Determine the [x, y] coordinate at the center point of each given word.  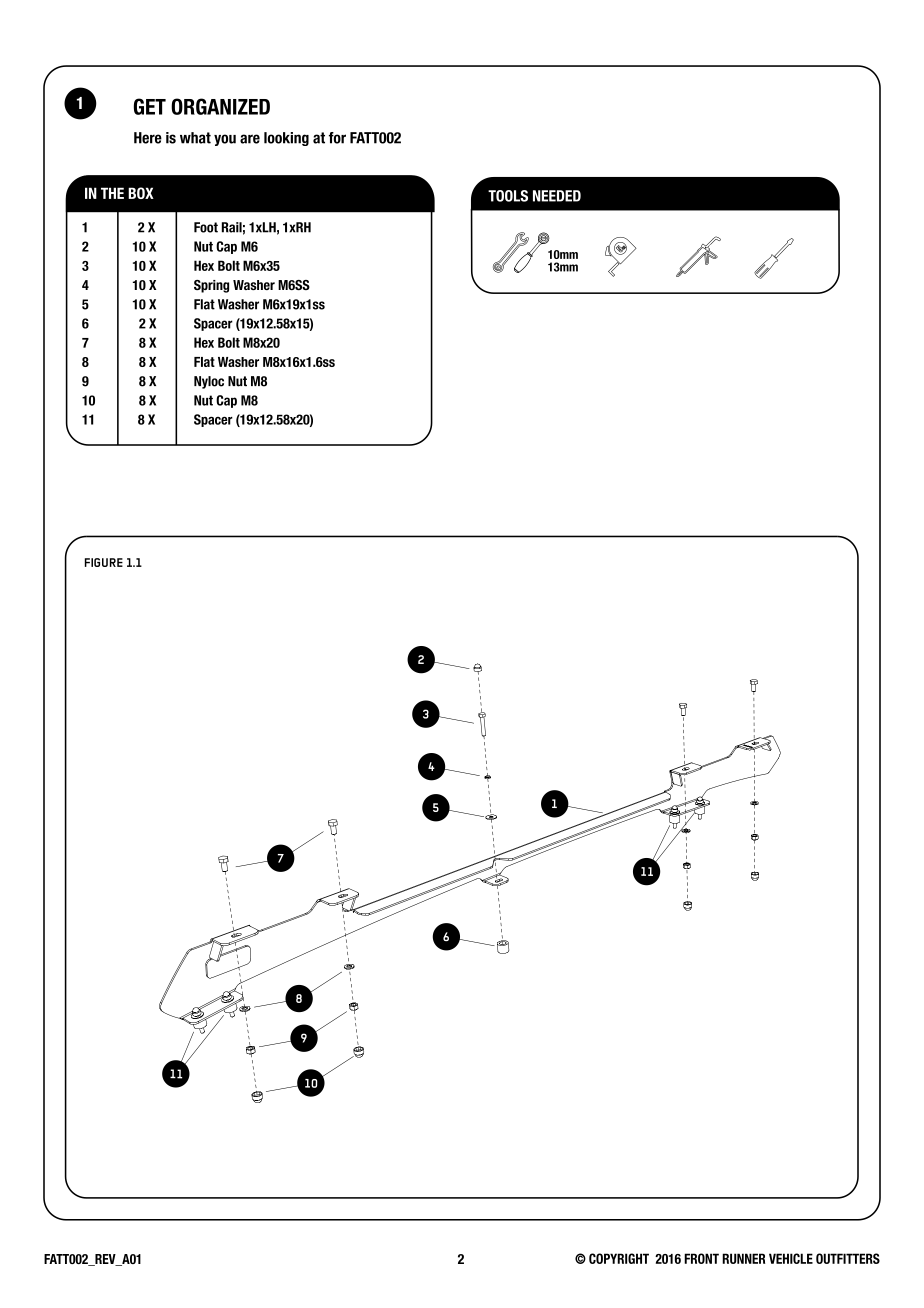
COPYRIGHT [619, 1258]
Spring [211, 286]
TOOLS [508, 196]
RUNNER [743, 1258]
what [195, 138]
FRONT [701, 1258]
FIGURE [104, 562]
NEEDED [557, 196]
